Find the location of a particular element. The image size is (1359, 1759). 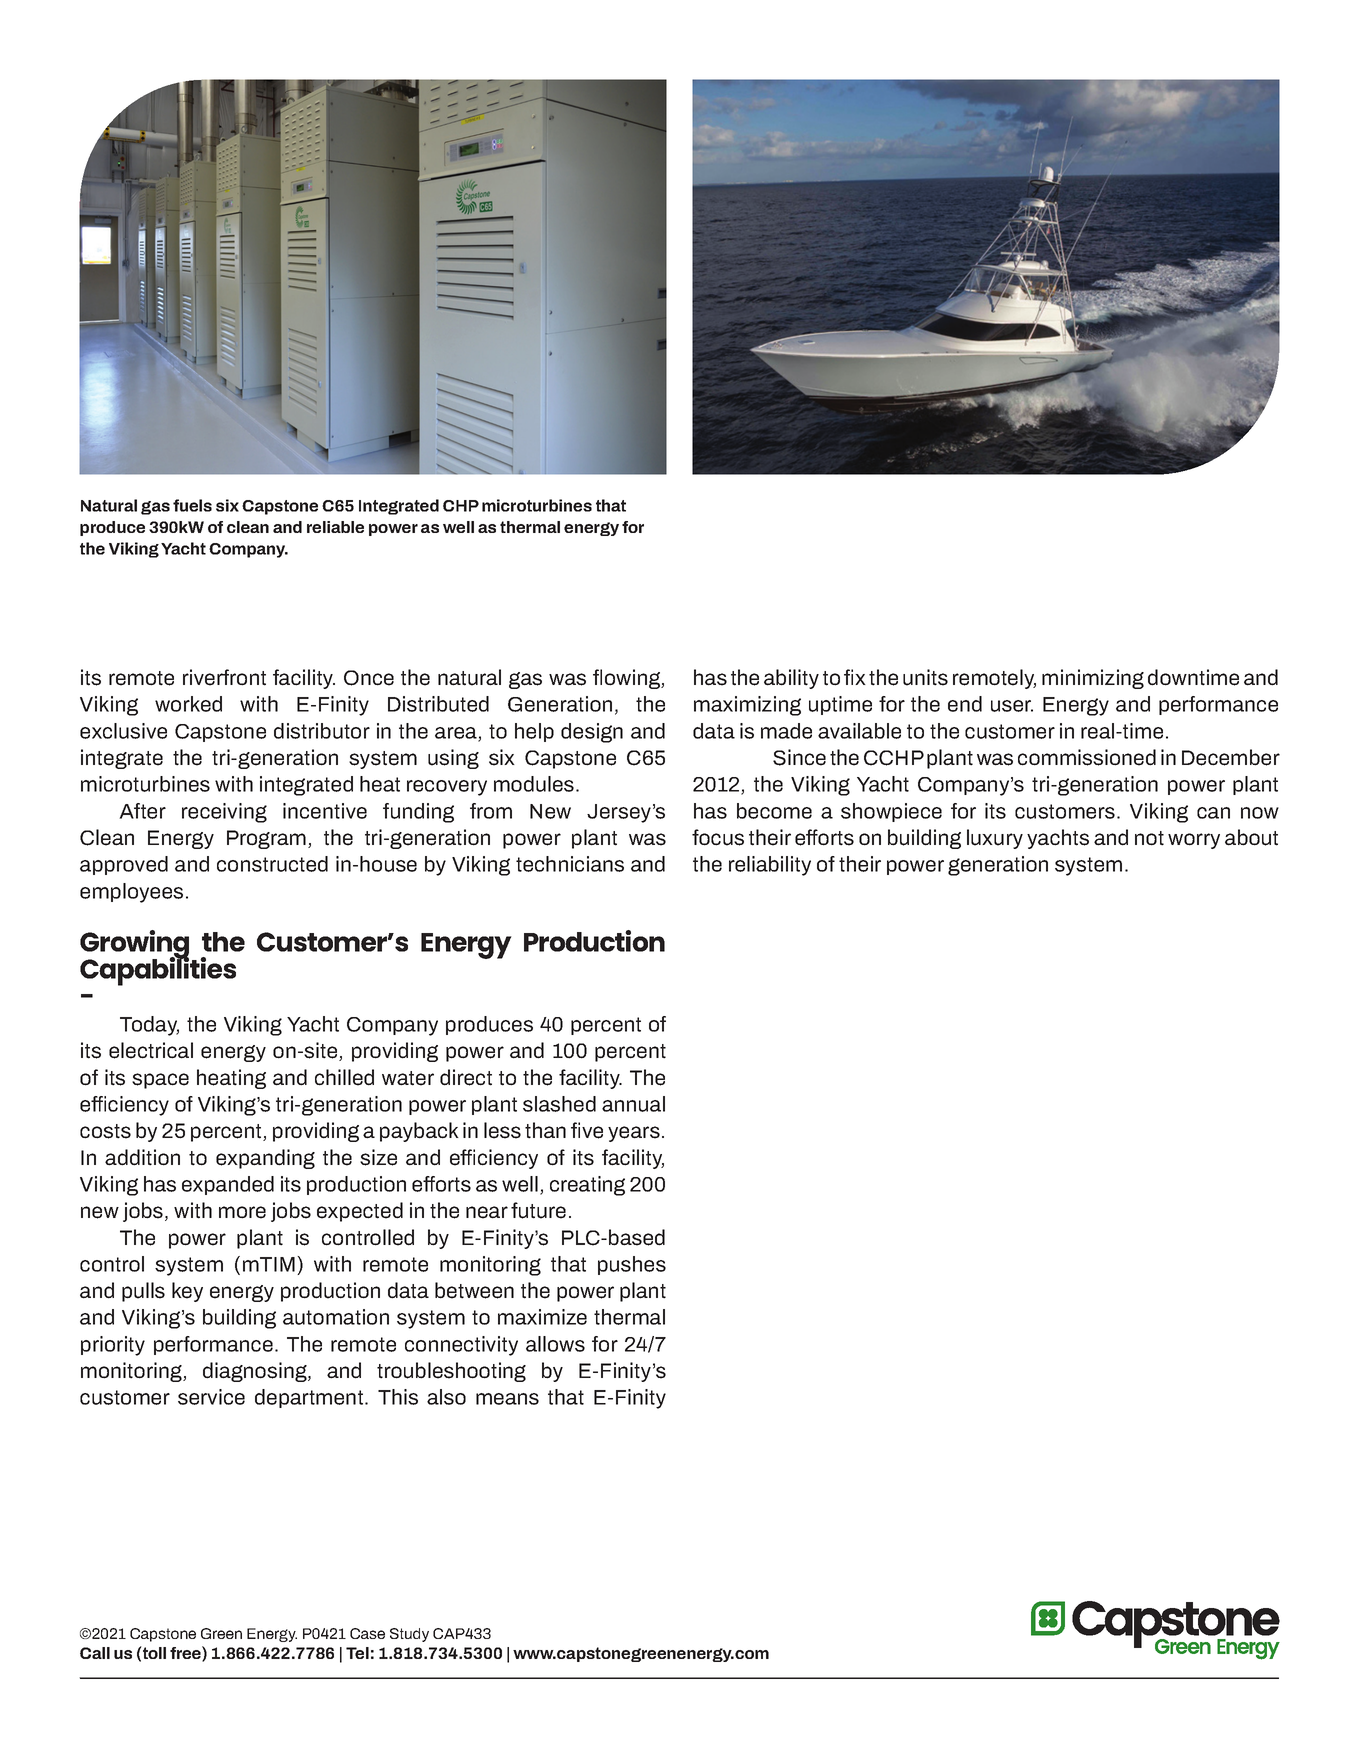

Case is located at coordinates (367, 1633).
